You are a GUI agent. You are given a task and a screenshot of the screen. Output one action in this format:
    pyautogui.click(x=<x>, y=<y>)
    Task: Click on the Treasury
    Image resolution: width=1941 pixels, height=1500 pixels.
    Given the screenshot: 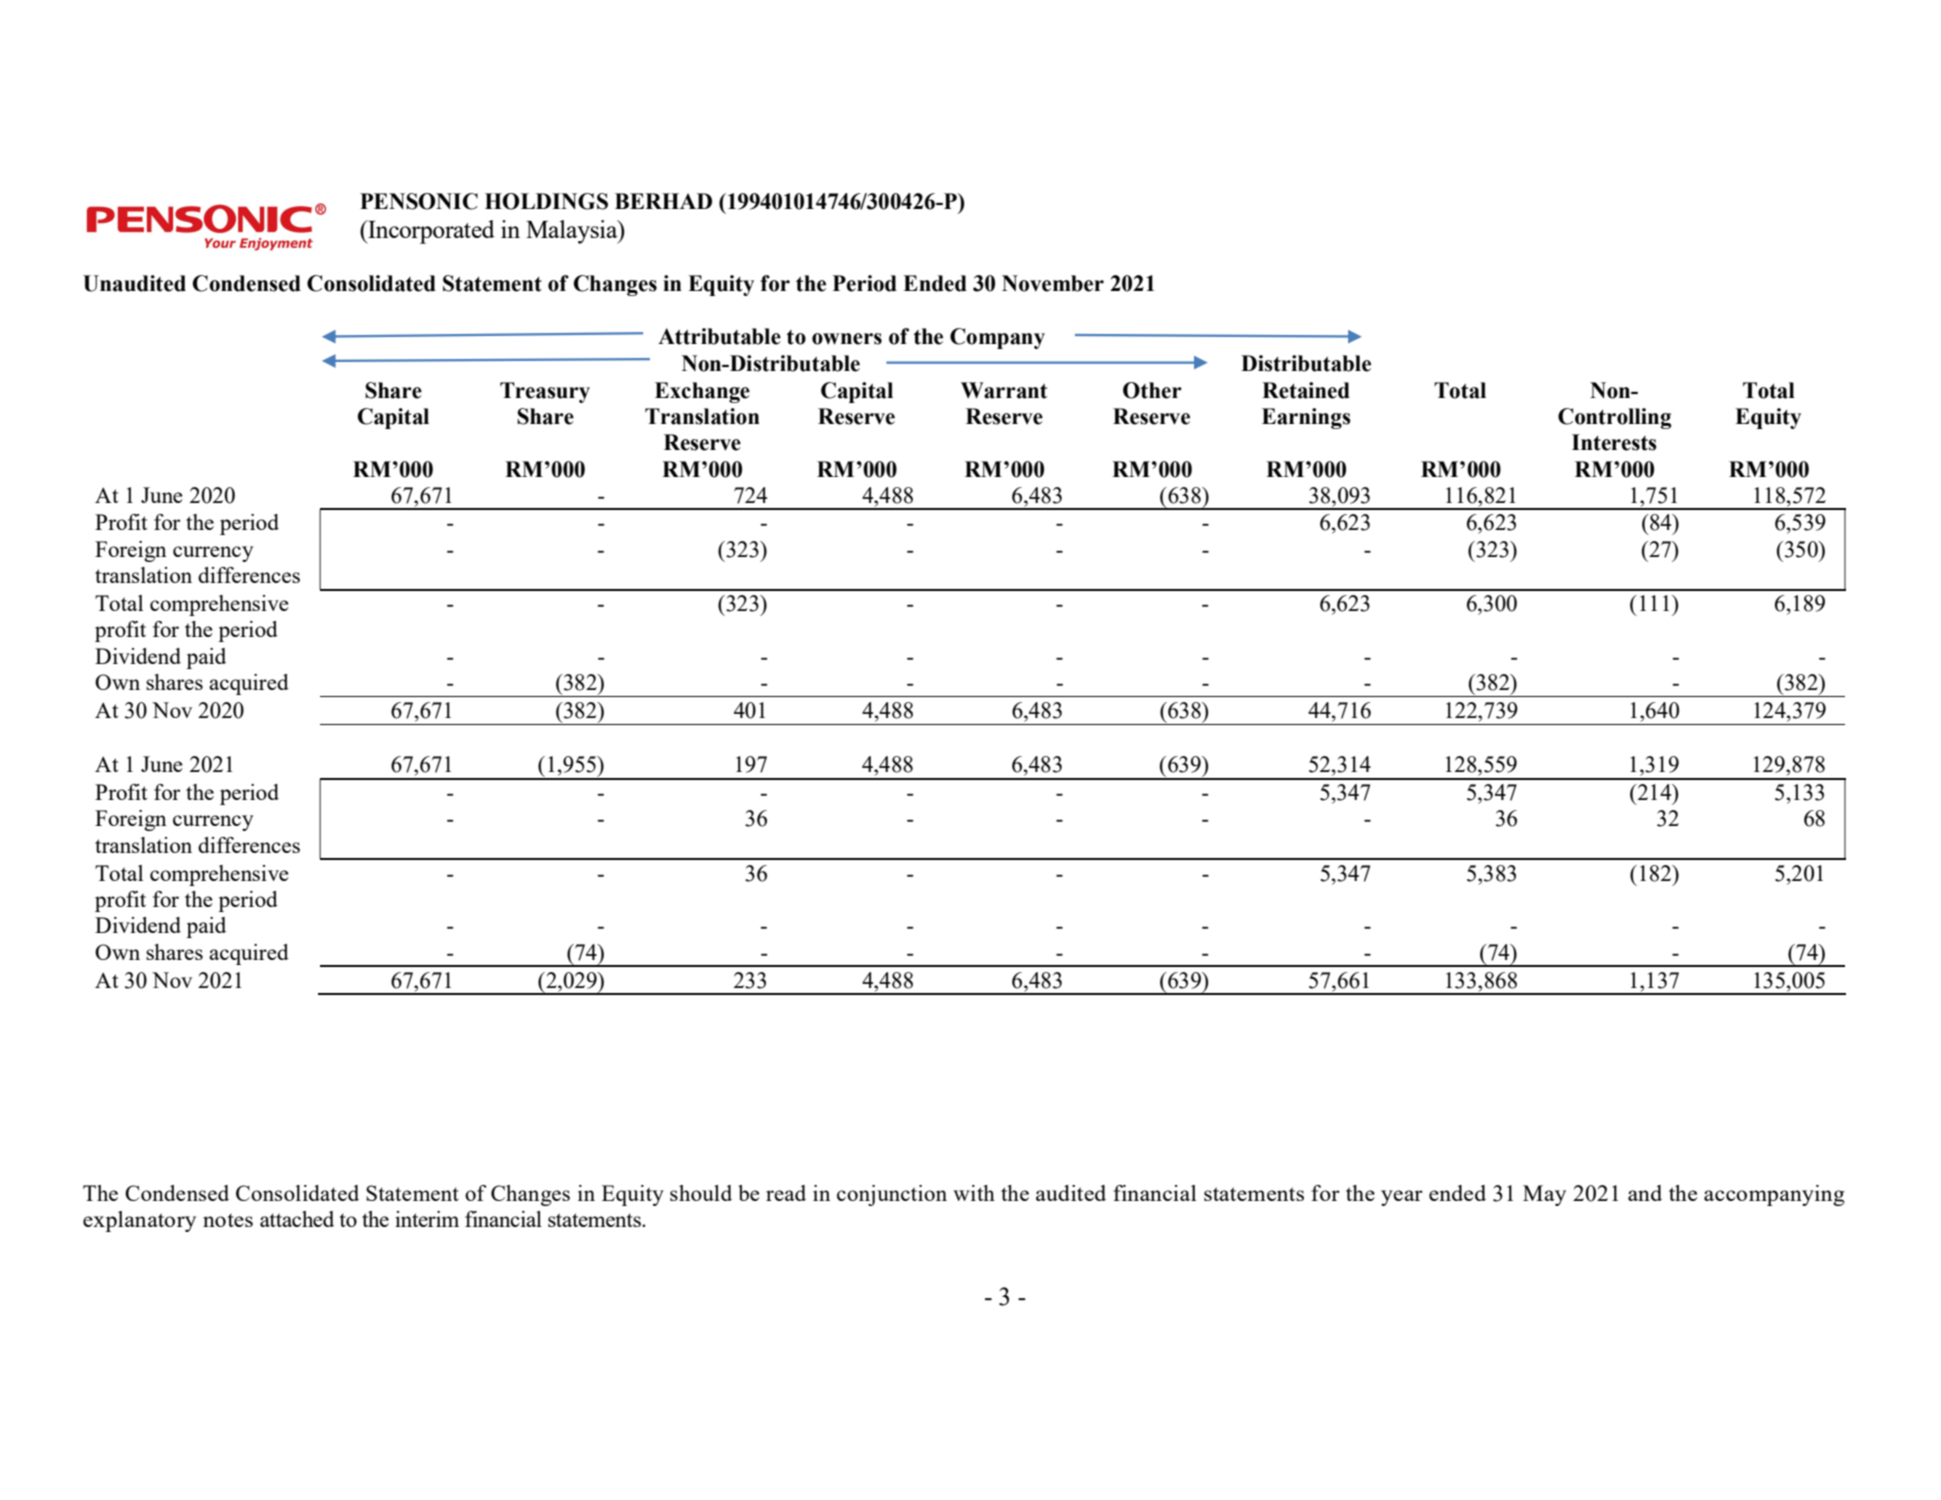 What is the action you would take?
    pyautogui.click(x=545, y=392)
